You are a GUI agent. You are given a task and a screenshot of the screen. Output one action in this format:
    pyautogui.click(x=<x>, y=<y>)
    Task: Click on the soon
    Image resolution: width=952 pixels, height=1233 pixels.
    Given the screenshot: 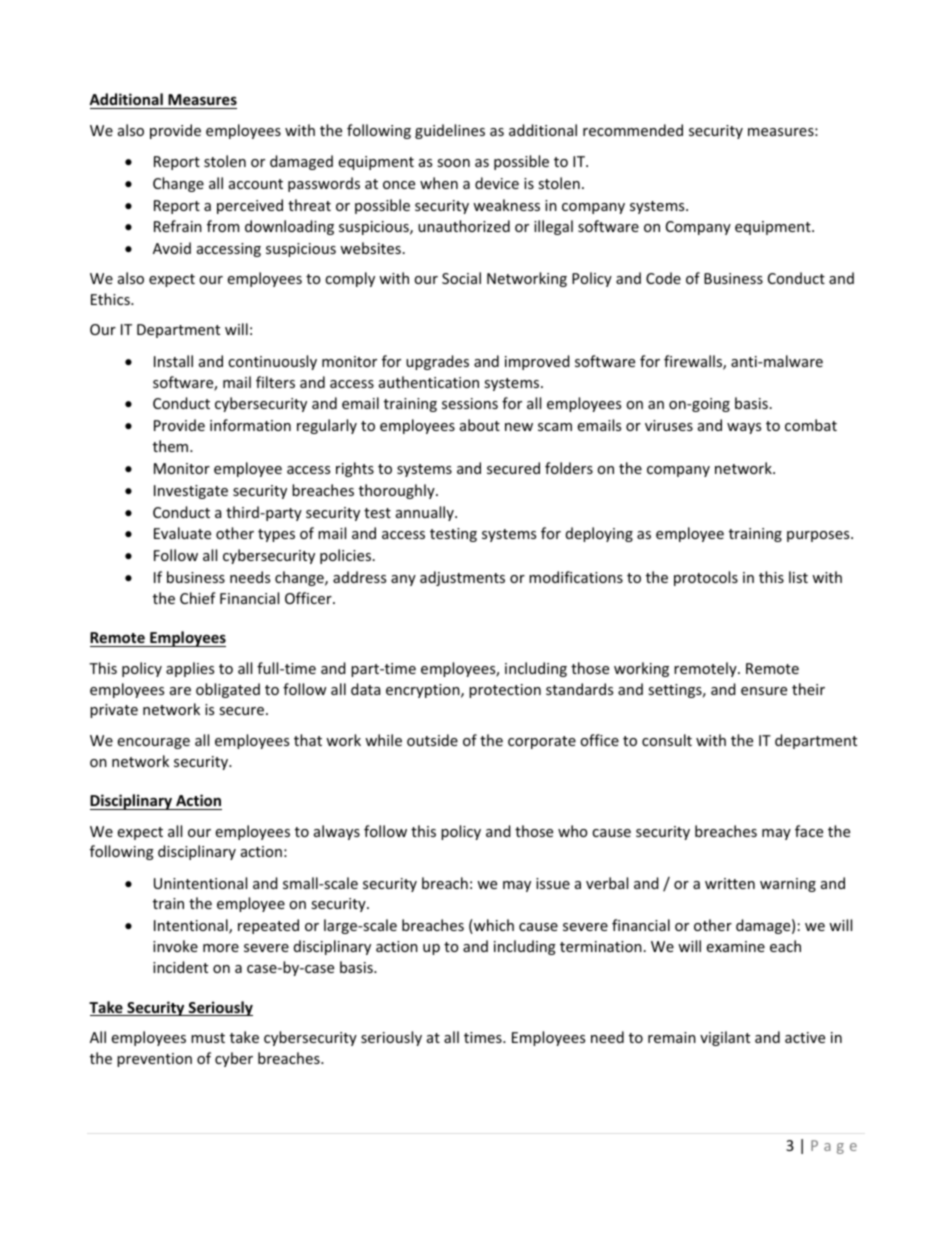 What is the action you would take?
    pyautogui.click(x=453, y=163)
